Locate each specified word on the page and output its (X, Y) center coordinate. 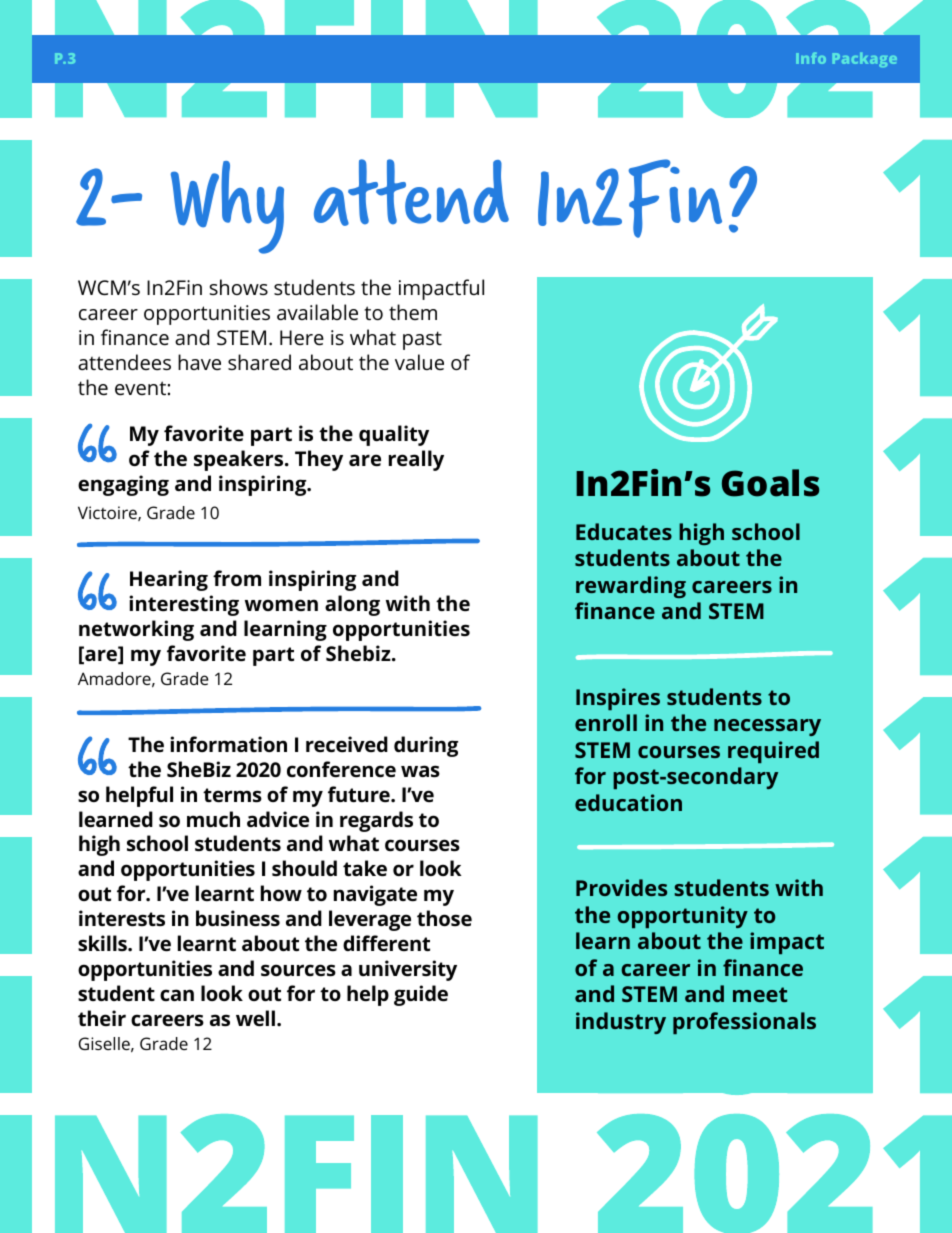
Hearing (169, 580)
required (773, 752)
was (420, 771)
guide (421, 995)
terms (232, 795)
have (199, 362)
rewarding (631, 587)
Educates (624, 531)
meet (760, 994)
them (413, 312)
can (177, 995)
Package (865, 60)
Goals (770, 483)
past (422, 340)
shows (239, 287)
